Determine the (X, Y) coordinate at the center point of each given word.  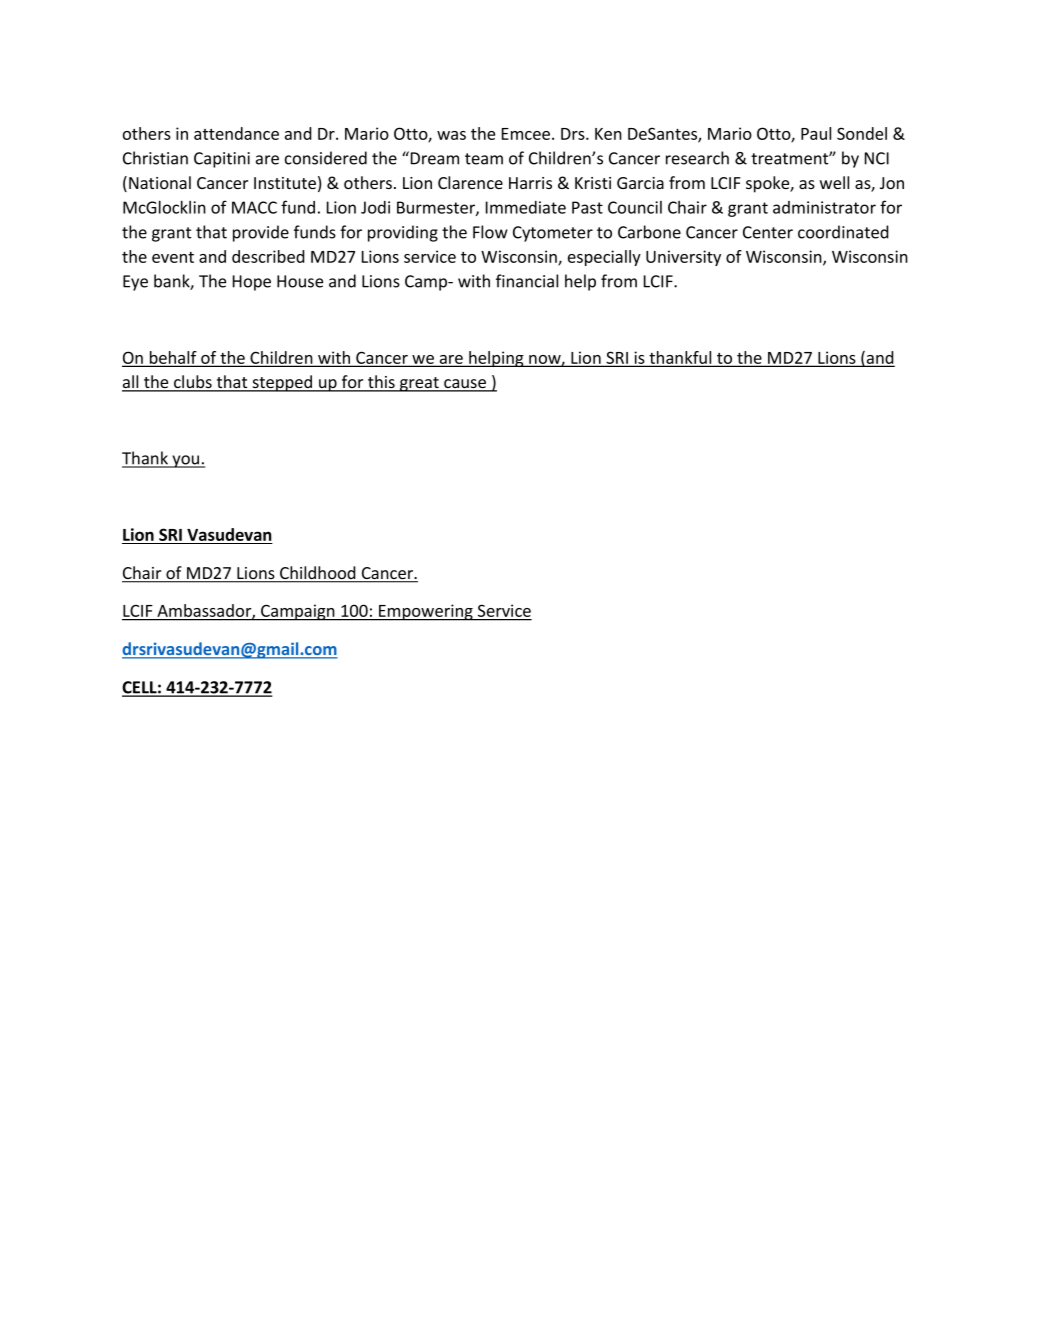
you (186, 461)
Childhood (318, 574)
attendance (236, 133)
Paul (816, 133)
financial (527, 281)
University (683, 258)
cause (465, 385)
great (419, 384)
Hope (252, 283)
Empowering (426, 612)
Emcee (526, 134)
